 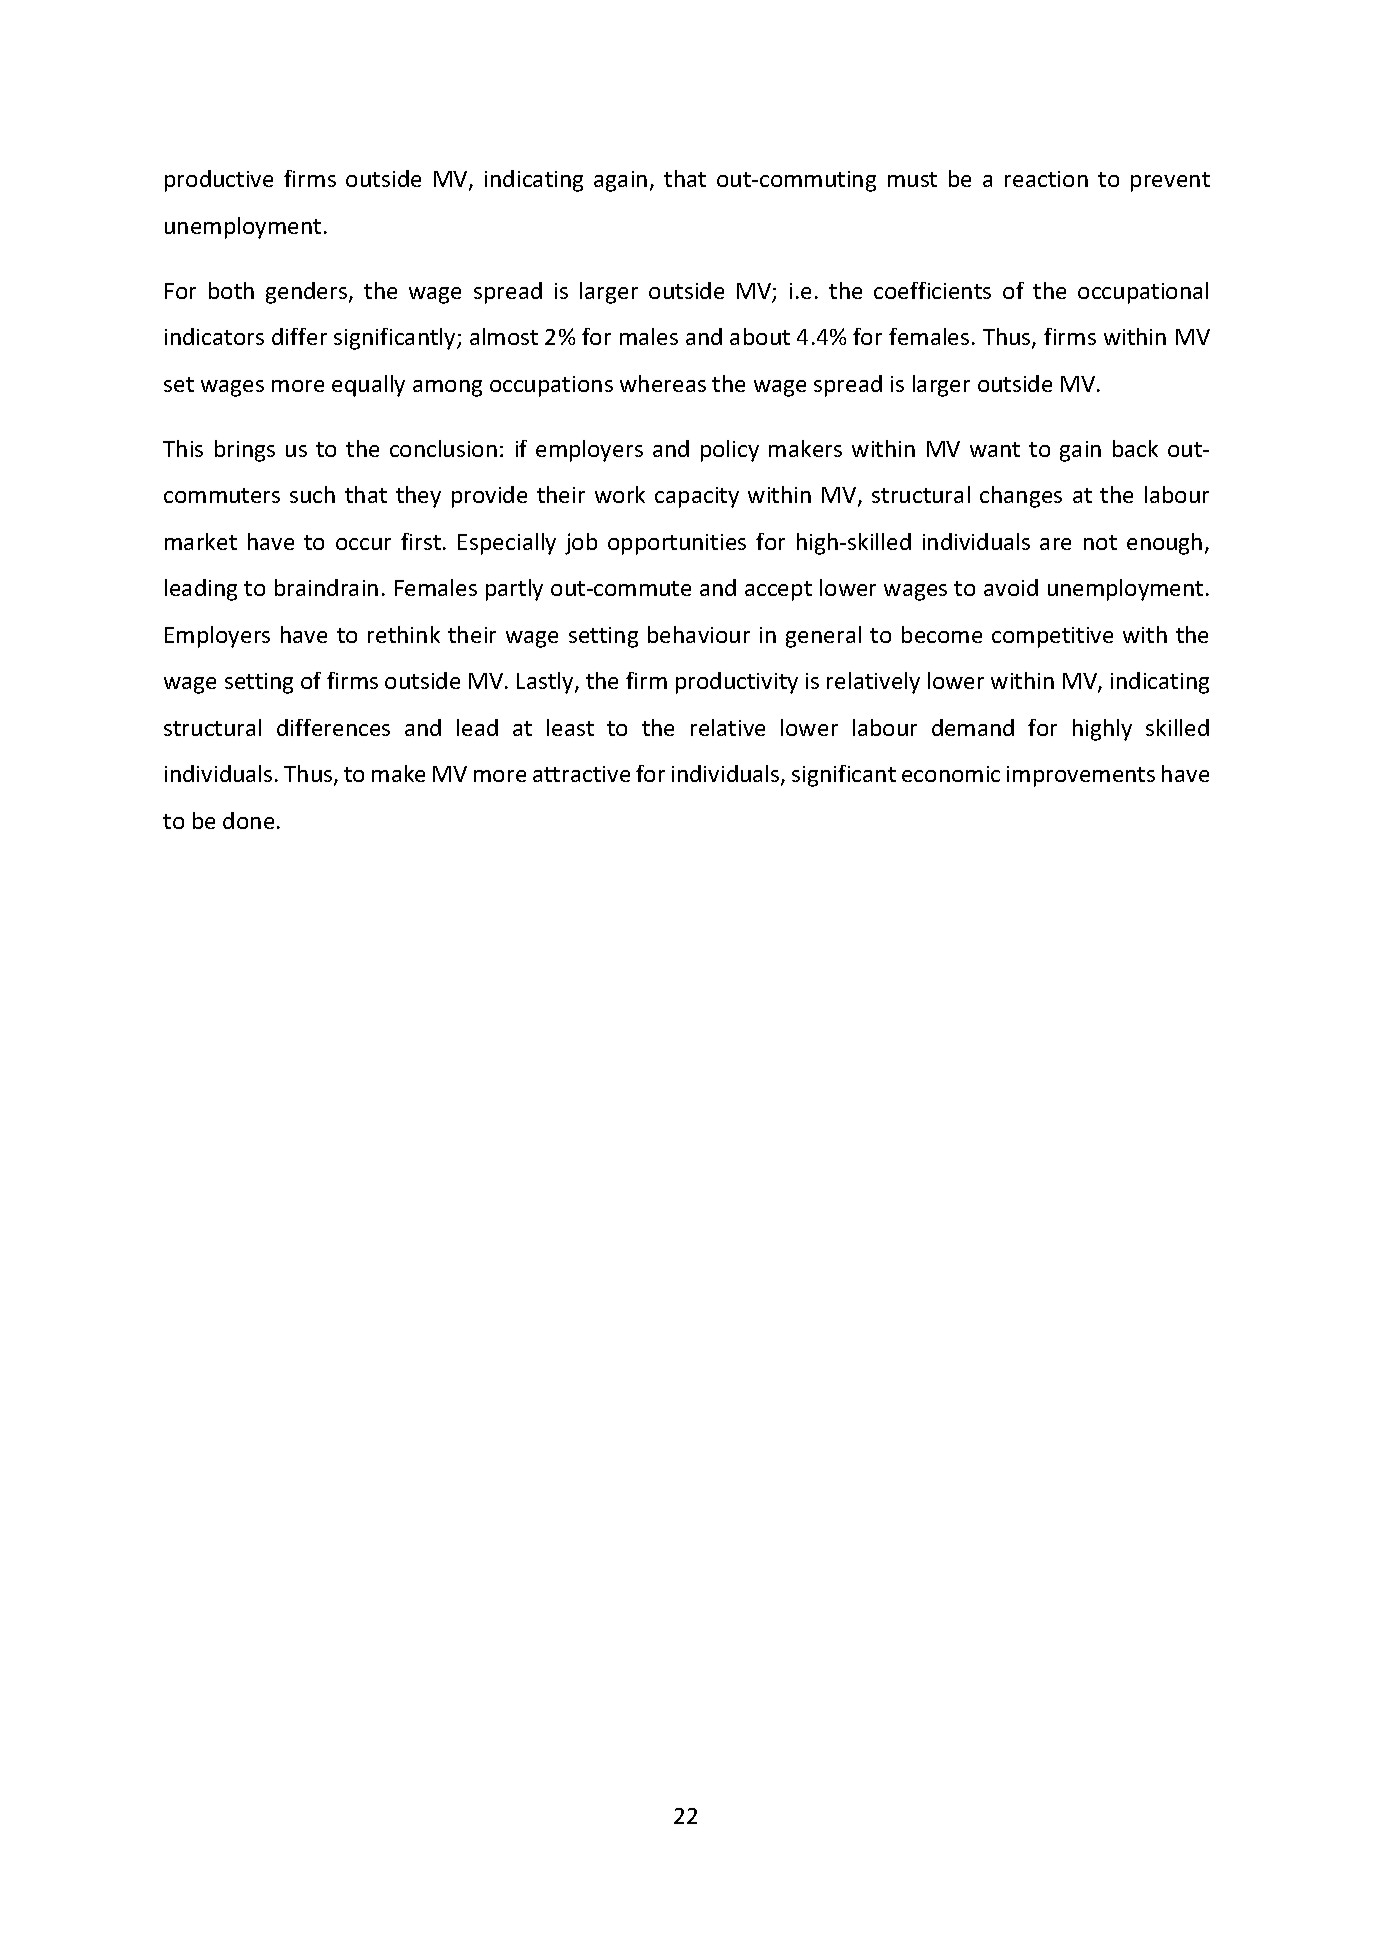 What do you see at coordinates (1052, 637) in the image?
I see `competitive` at bounding box center [1052, 637].
